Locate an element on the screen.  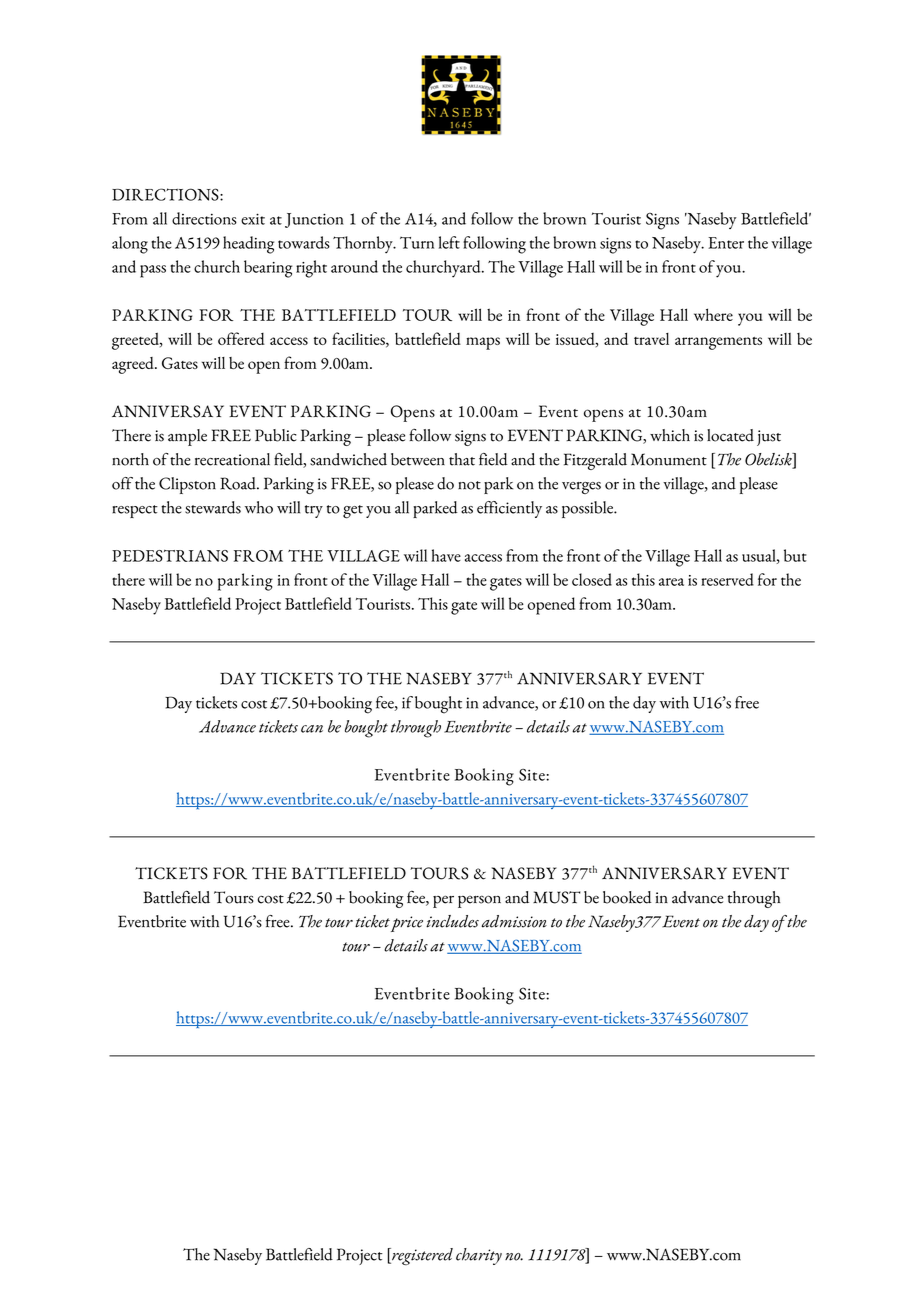
Enter is located at coordinates (726, 243).
